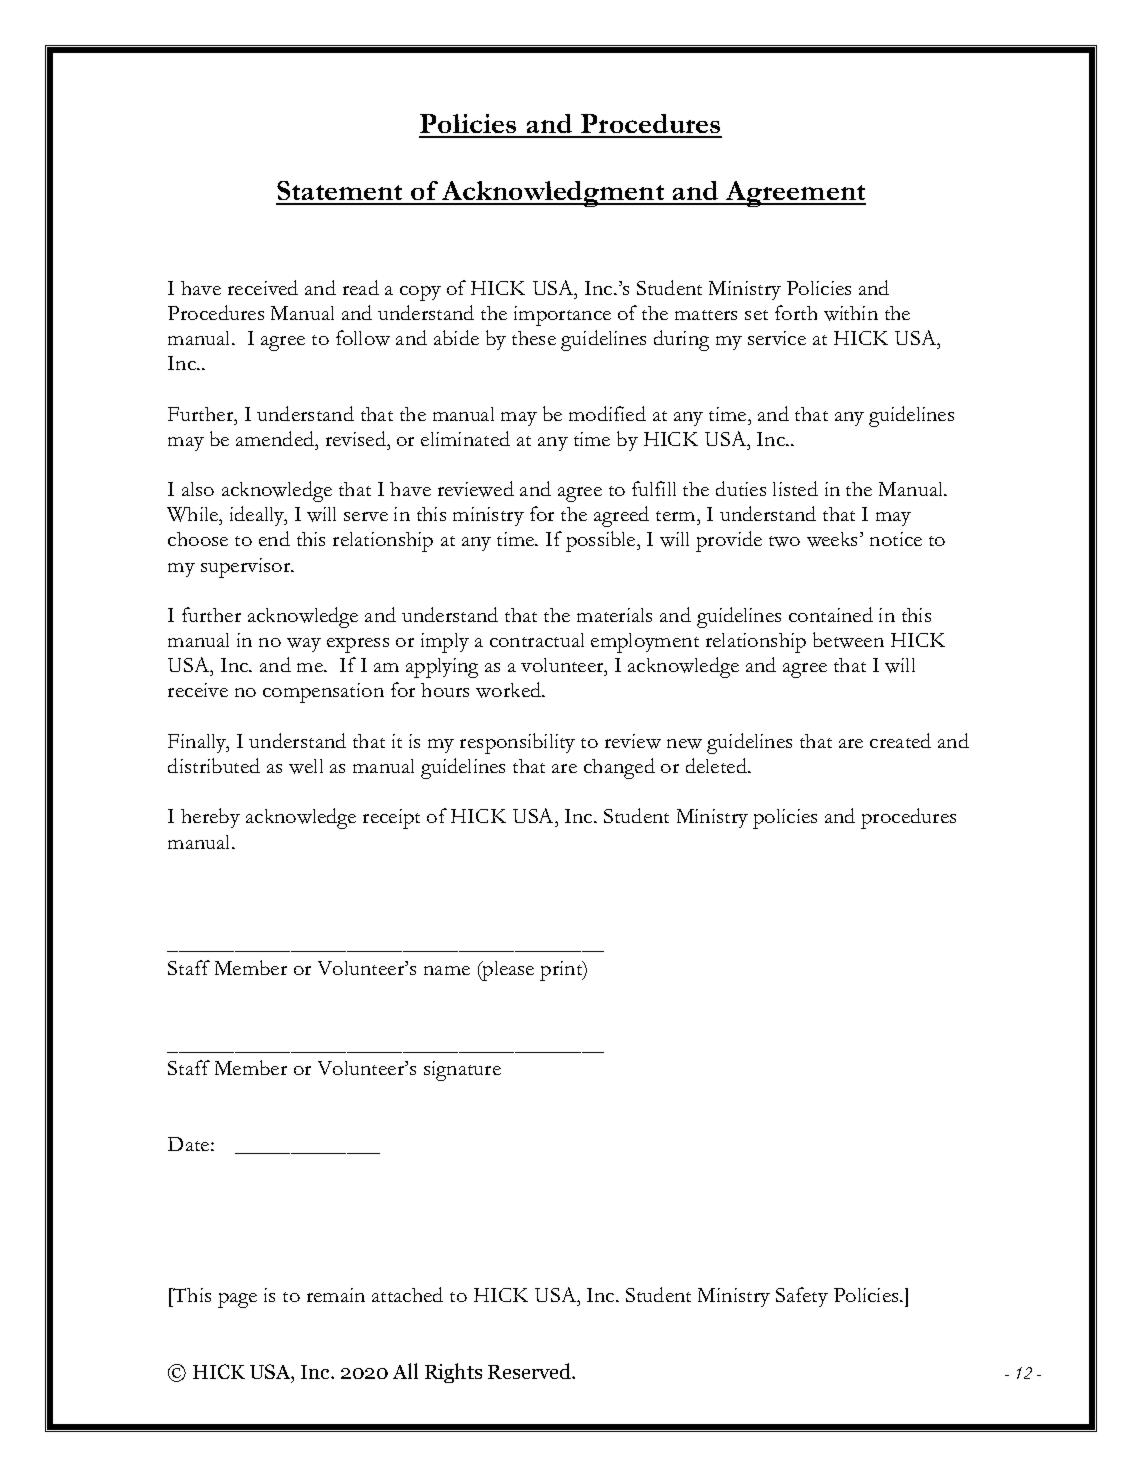 The width and height of the image is (1142, 1477). I want to click on listed, so click(795, 488).
